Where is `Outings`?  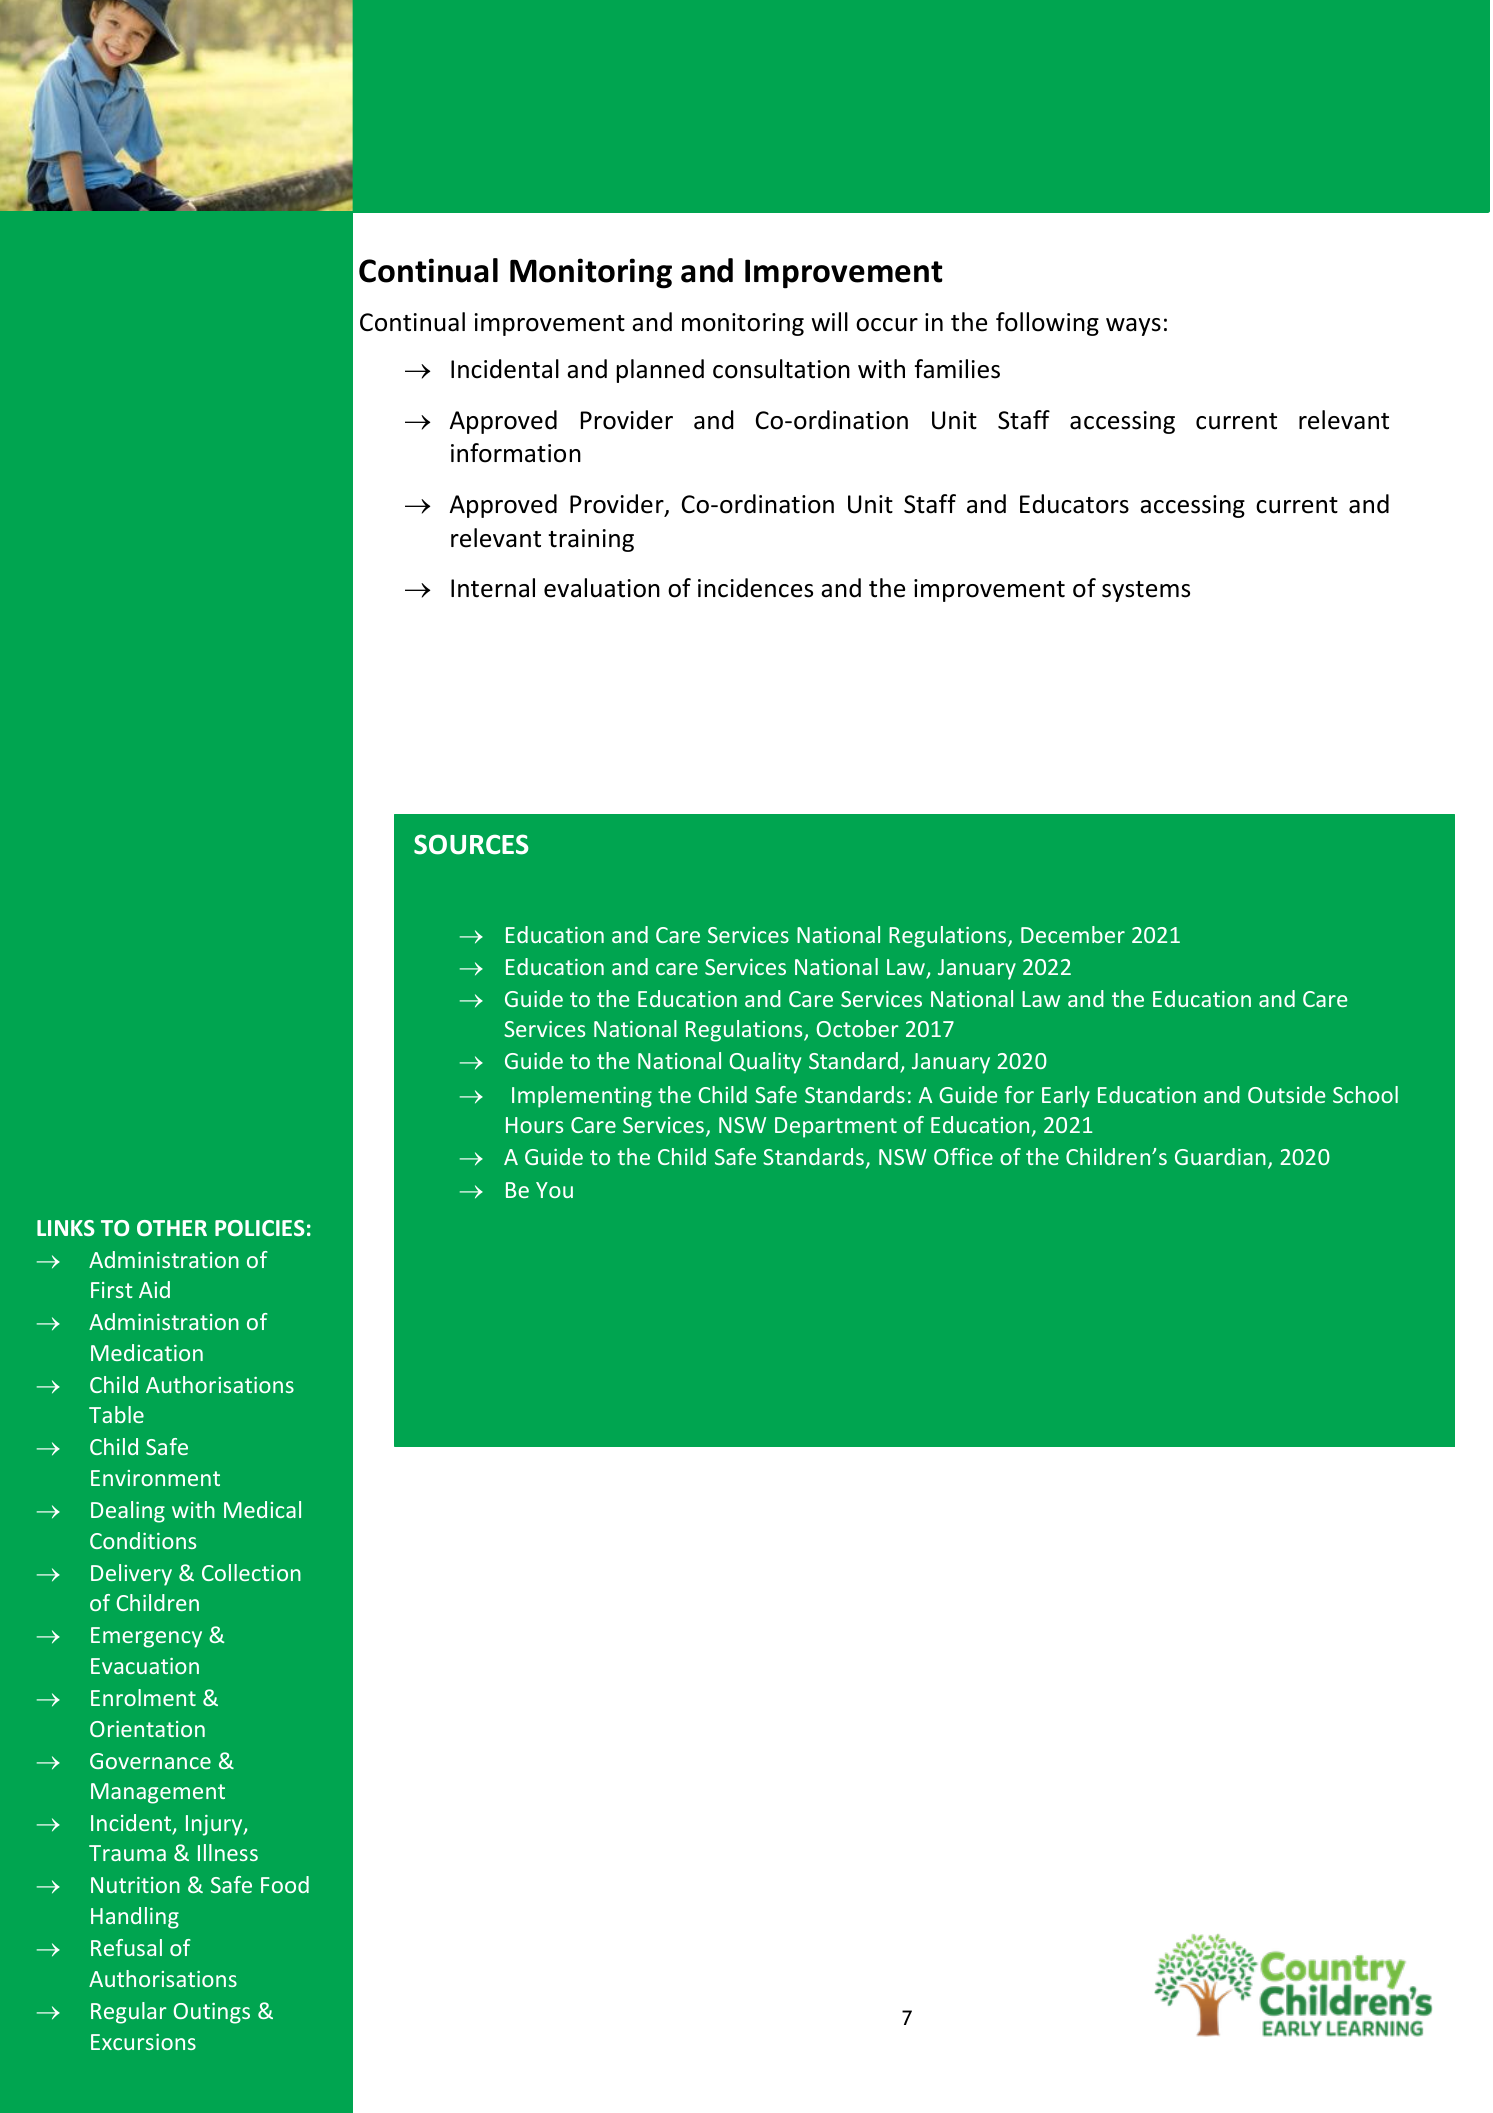 Outings is located at coordinates (212, 2013).
